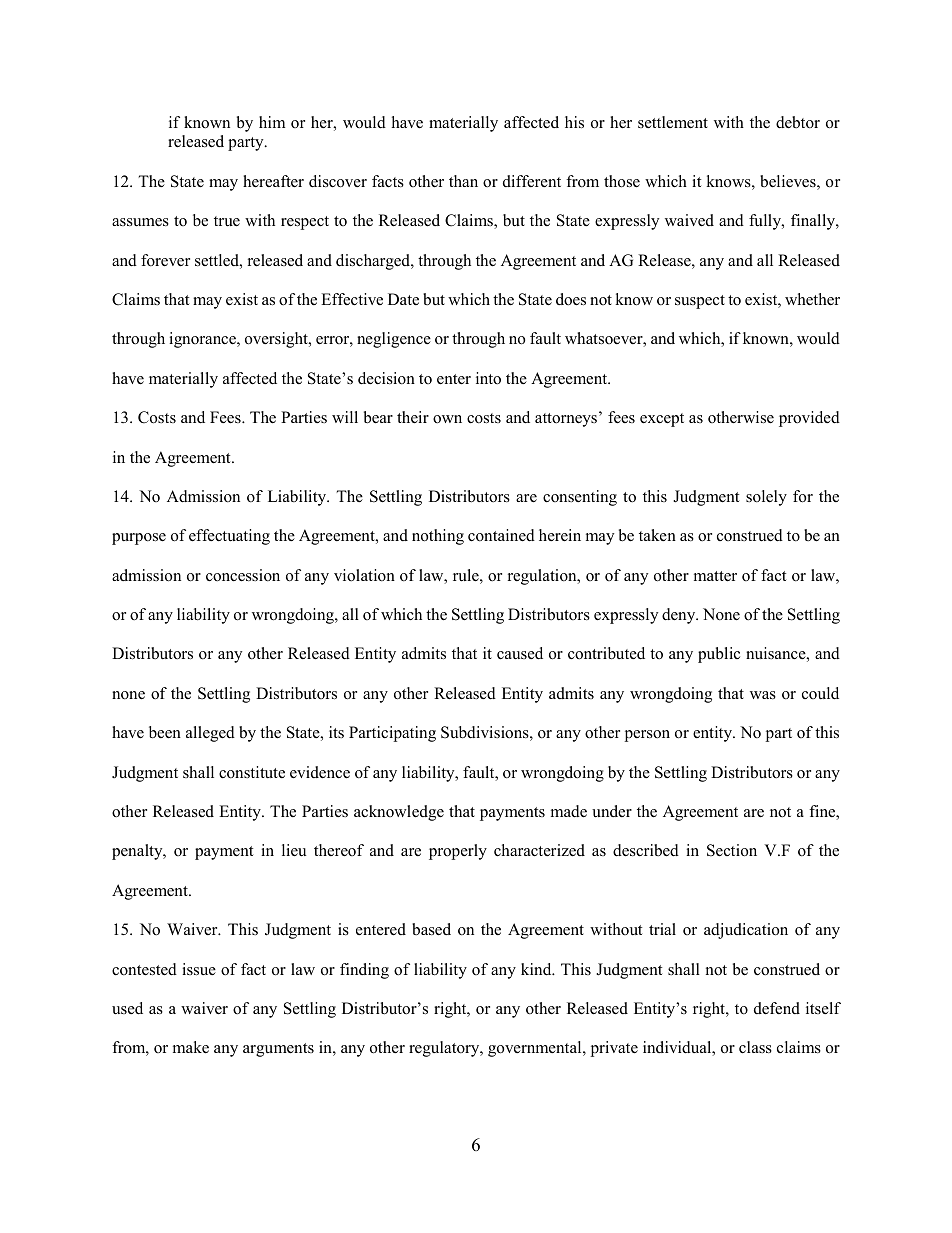  Describe the element at coordinates (191, 1047) in the page. I see `make` at that location.
